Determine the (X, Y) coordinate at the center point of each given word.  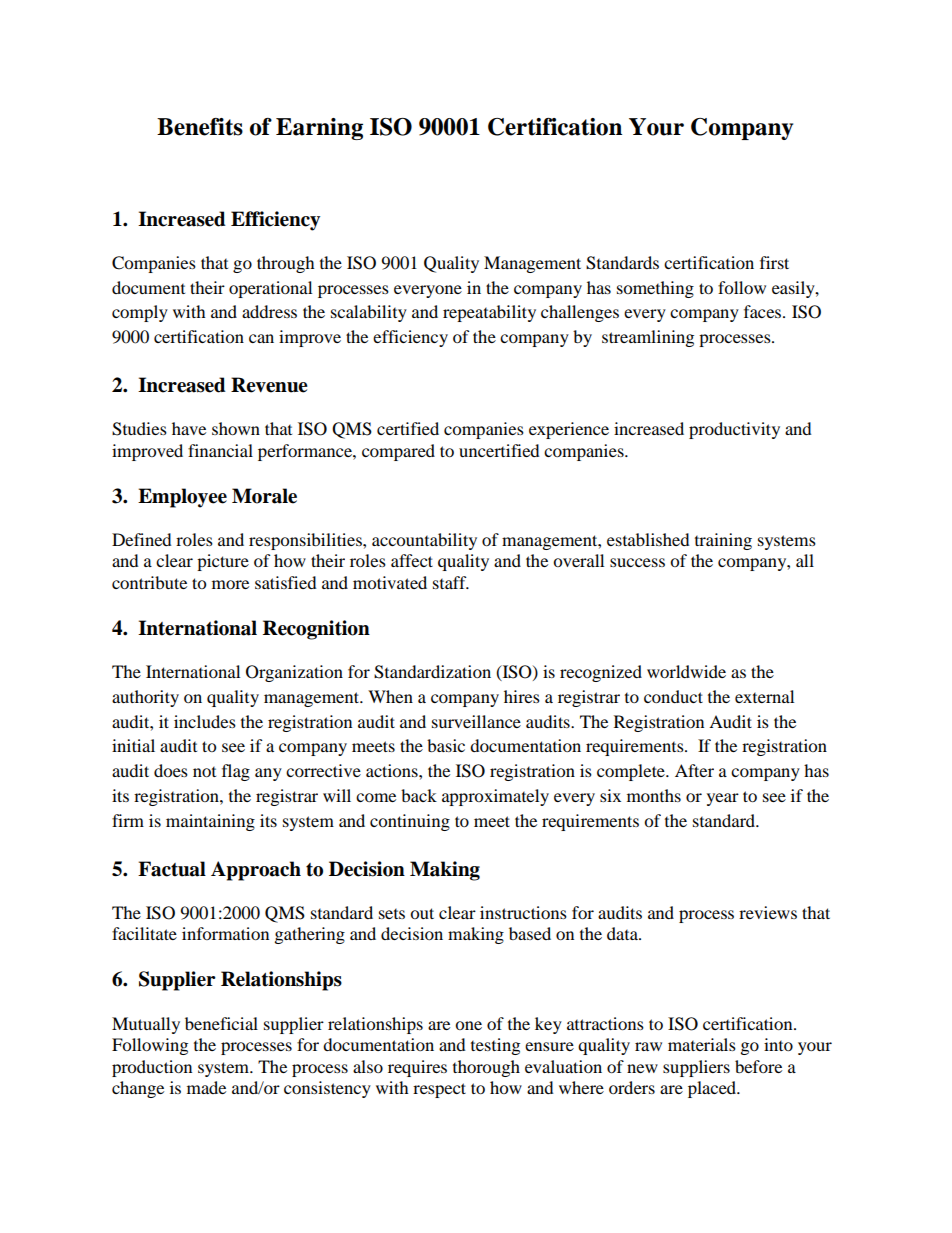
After (694, 770)
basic (446, 745)
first (774, 262)
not (204, 772)
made (206, 1087)
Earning (319, 129)
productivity (734, 430)
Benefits (200, 127)
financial (220, 450)
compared (398, 452)
